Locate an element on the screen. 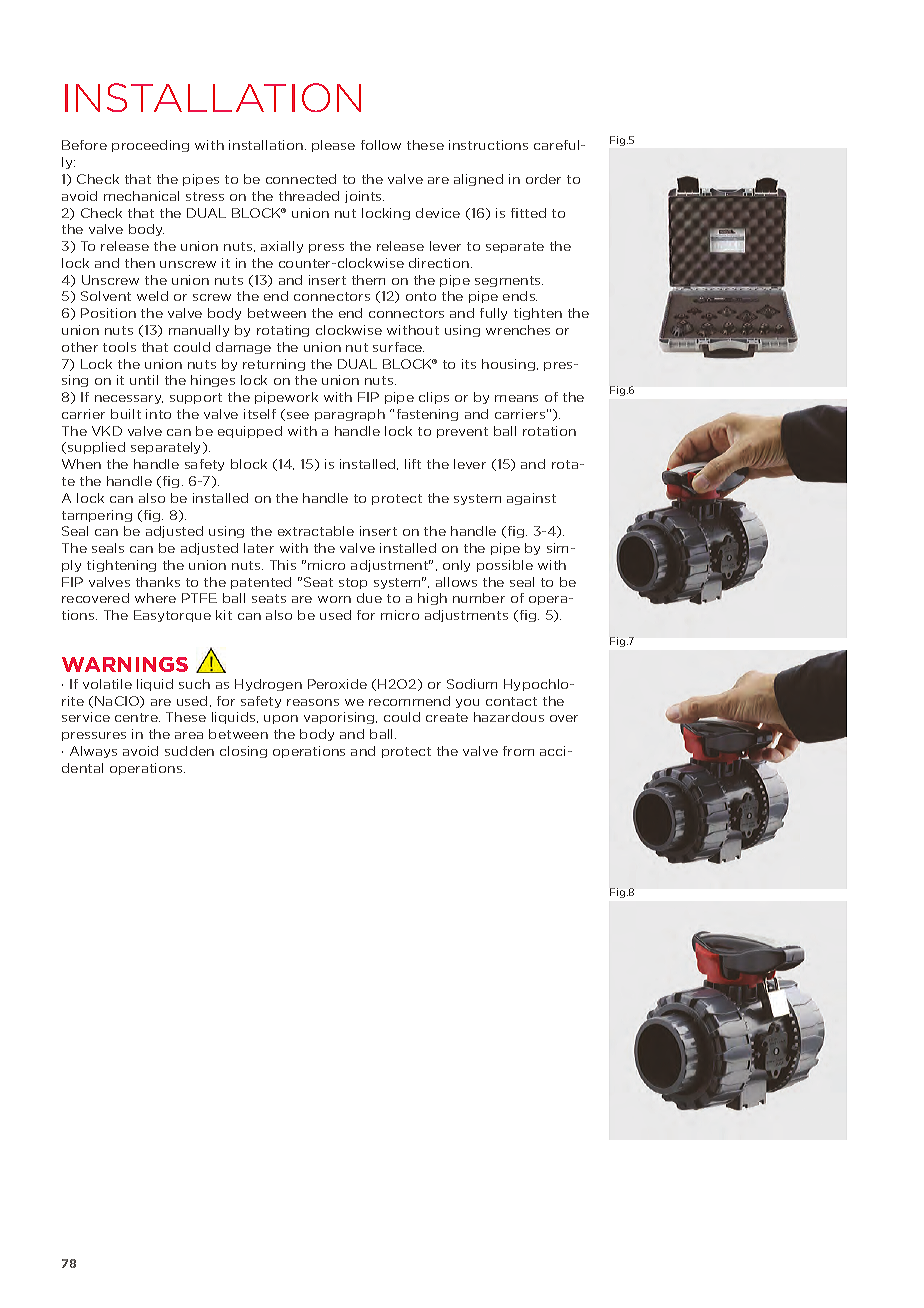 The image size is (924, 1308). them is located at coordinates (368, 280).
